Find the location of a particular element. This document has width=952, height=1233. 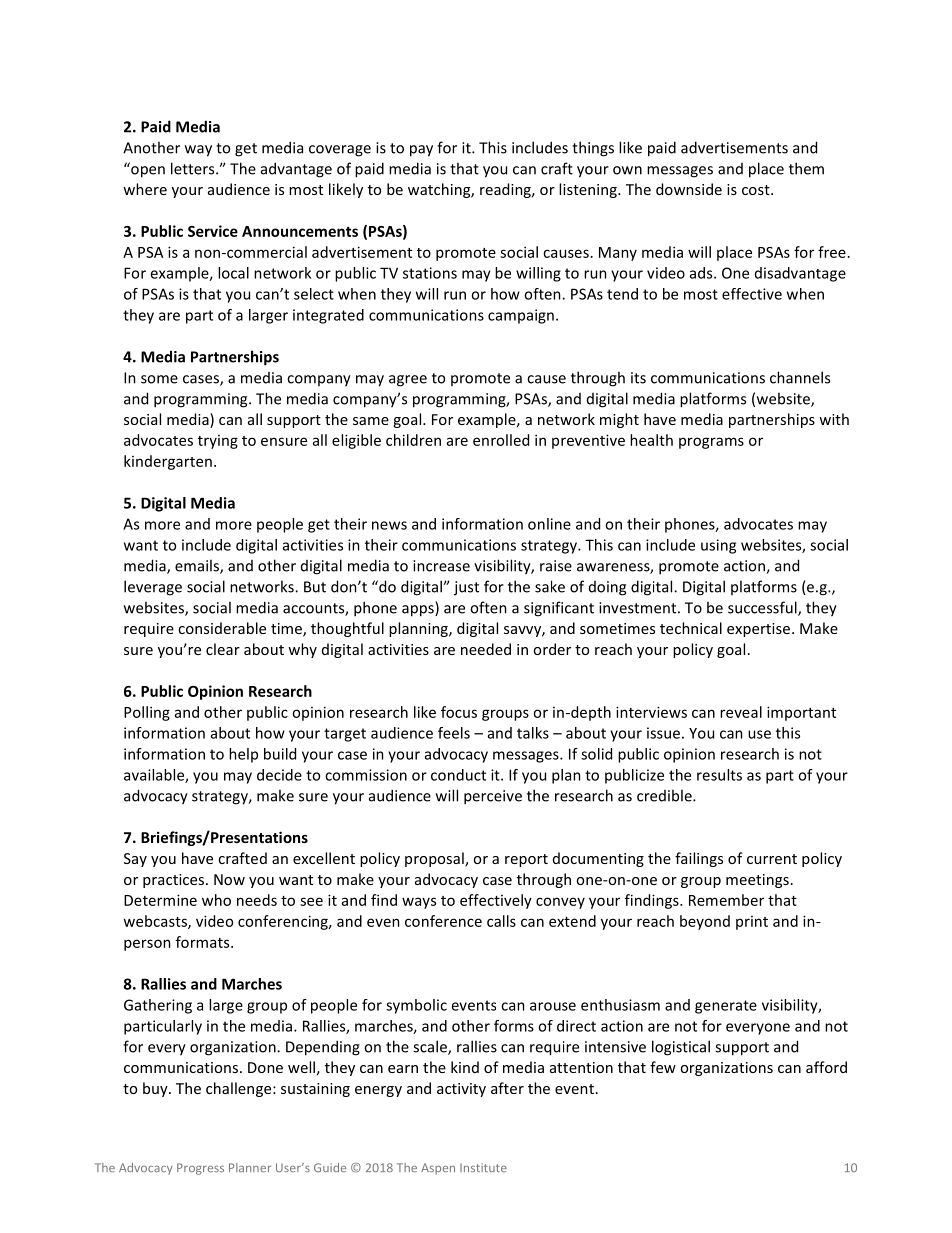

pay is located at coordinates (421, 151).
